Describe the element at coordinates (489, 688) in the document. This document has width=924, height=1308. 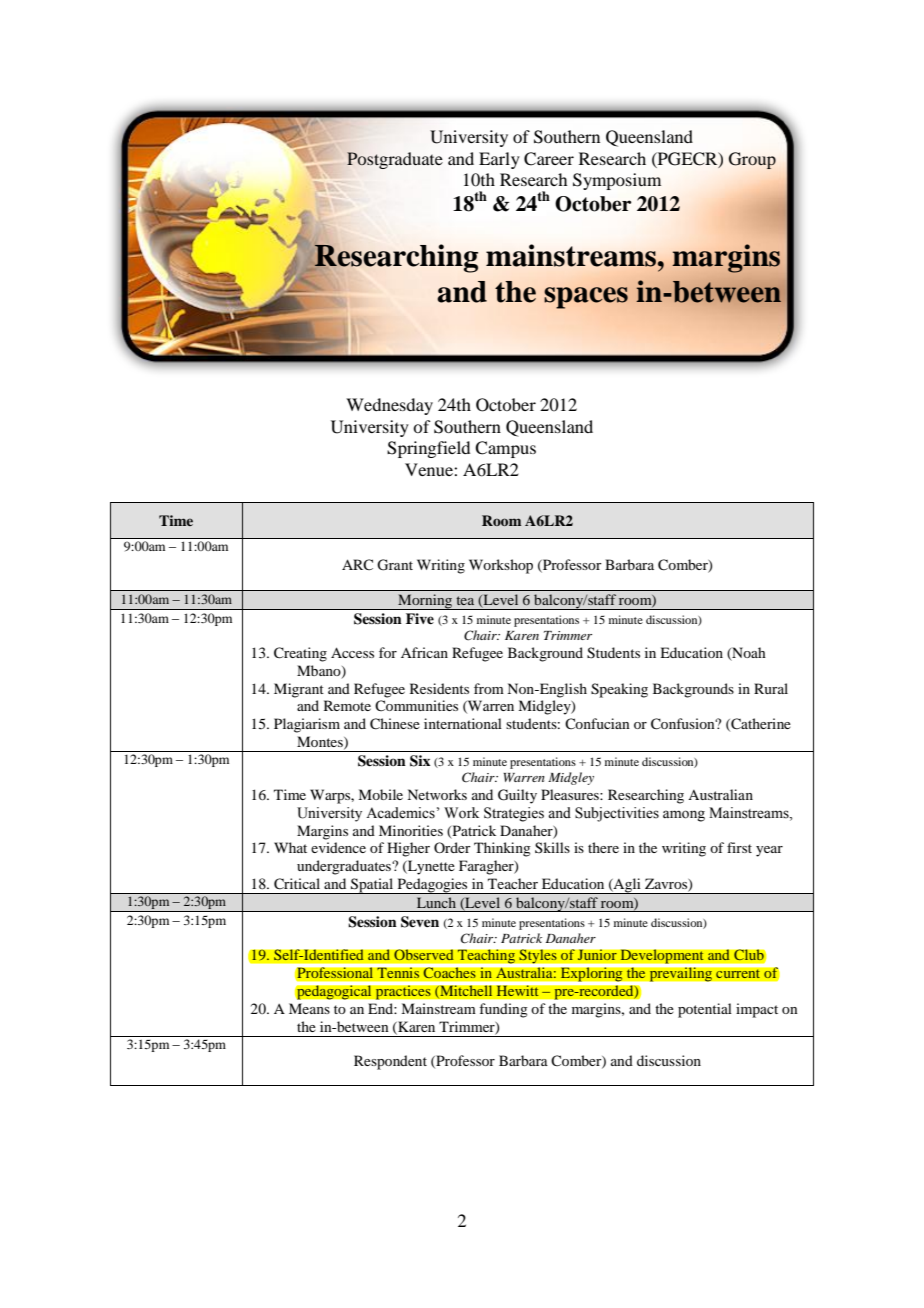
I see `from` at that location.
